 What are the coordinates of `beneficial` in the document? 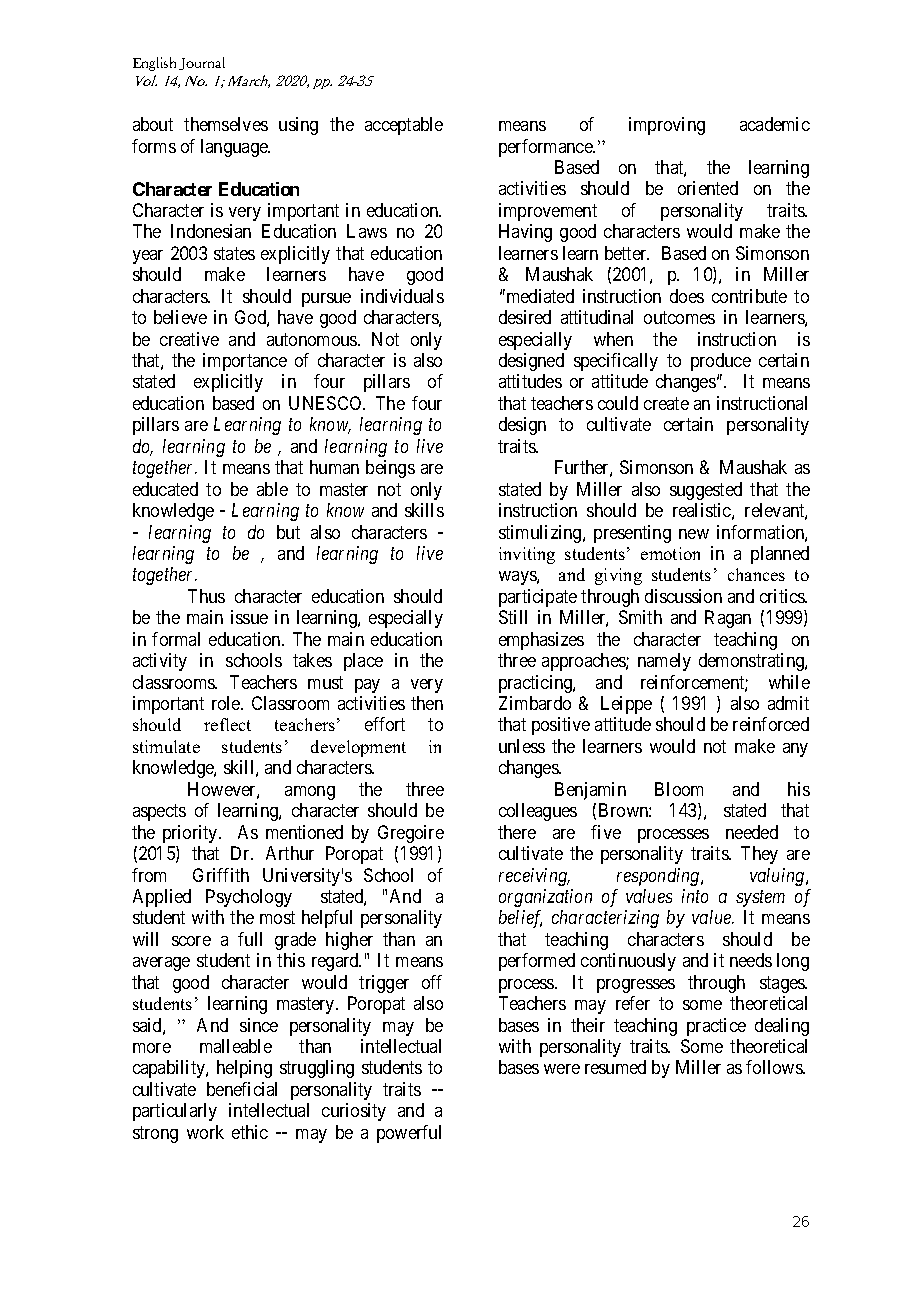 It's located at (242, 1089).
